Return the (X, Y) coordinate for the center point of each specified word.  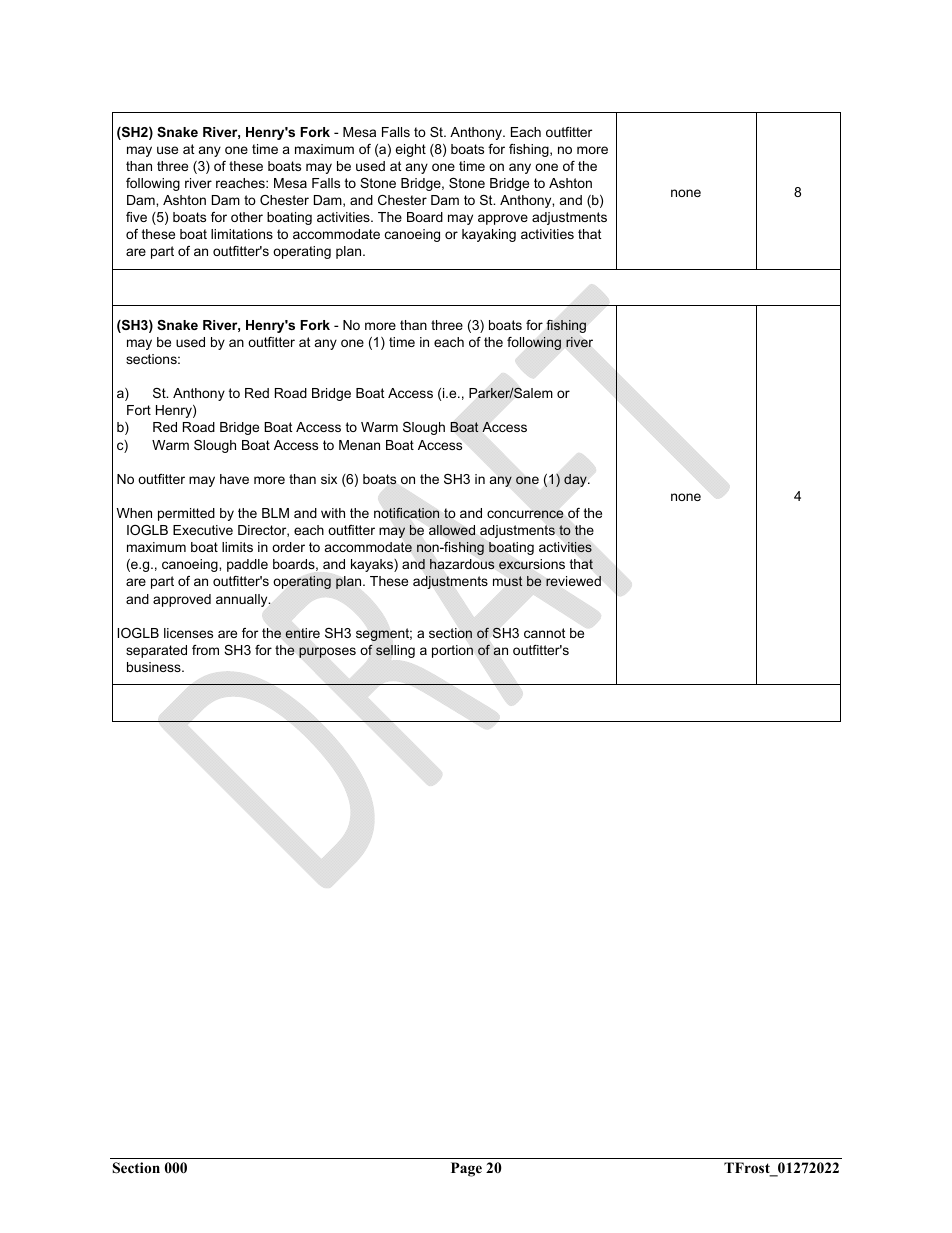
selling (395, 651)
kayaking (489, 235)
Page (466, 1169)
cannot (545, 633)
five (136, 217)
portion (452, 651)
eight (410, 150)
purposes (327, 652)
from (205, 650)
